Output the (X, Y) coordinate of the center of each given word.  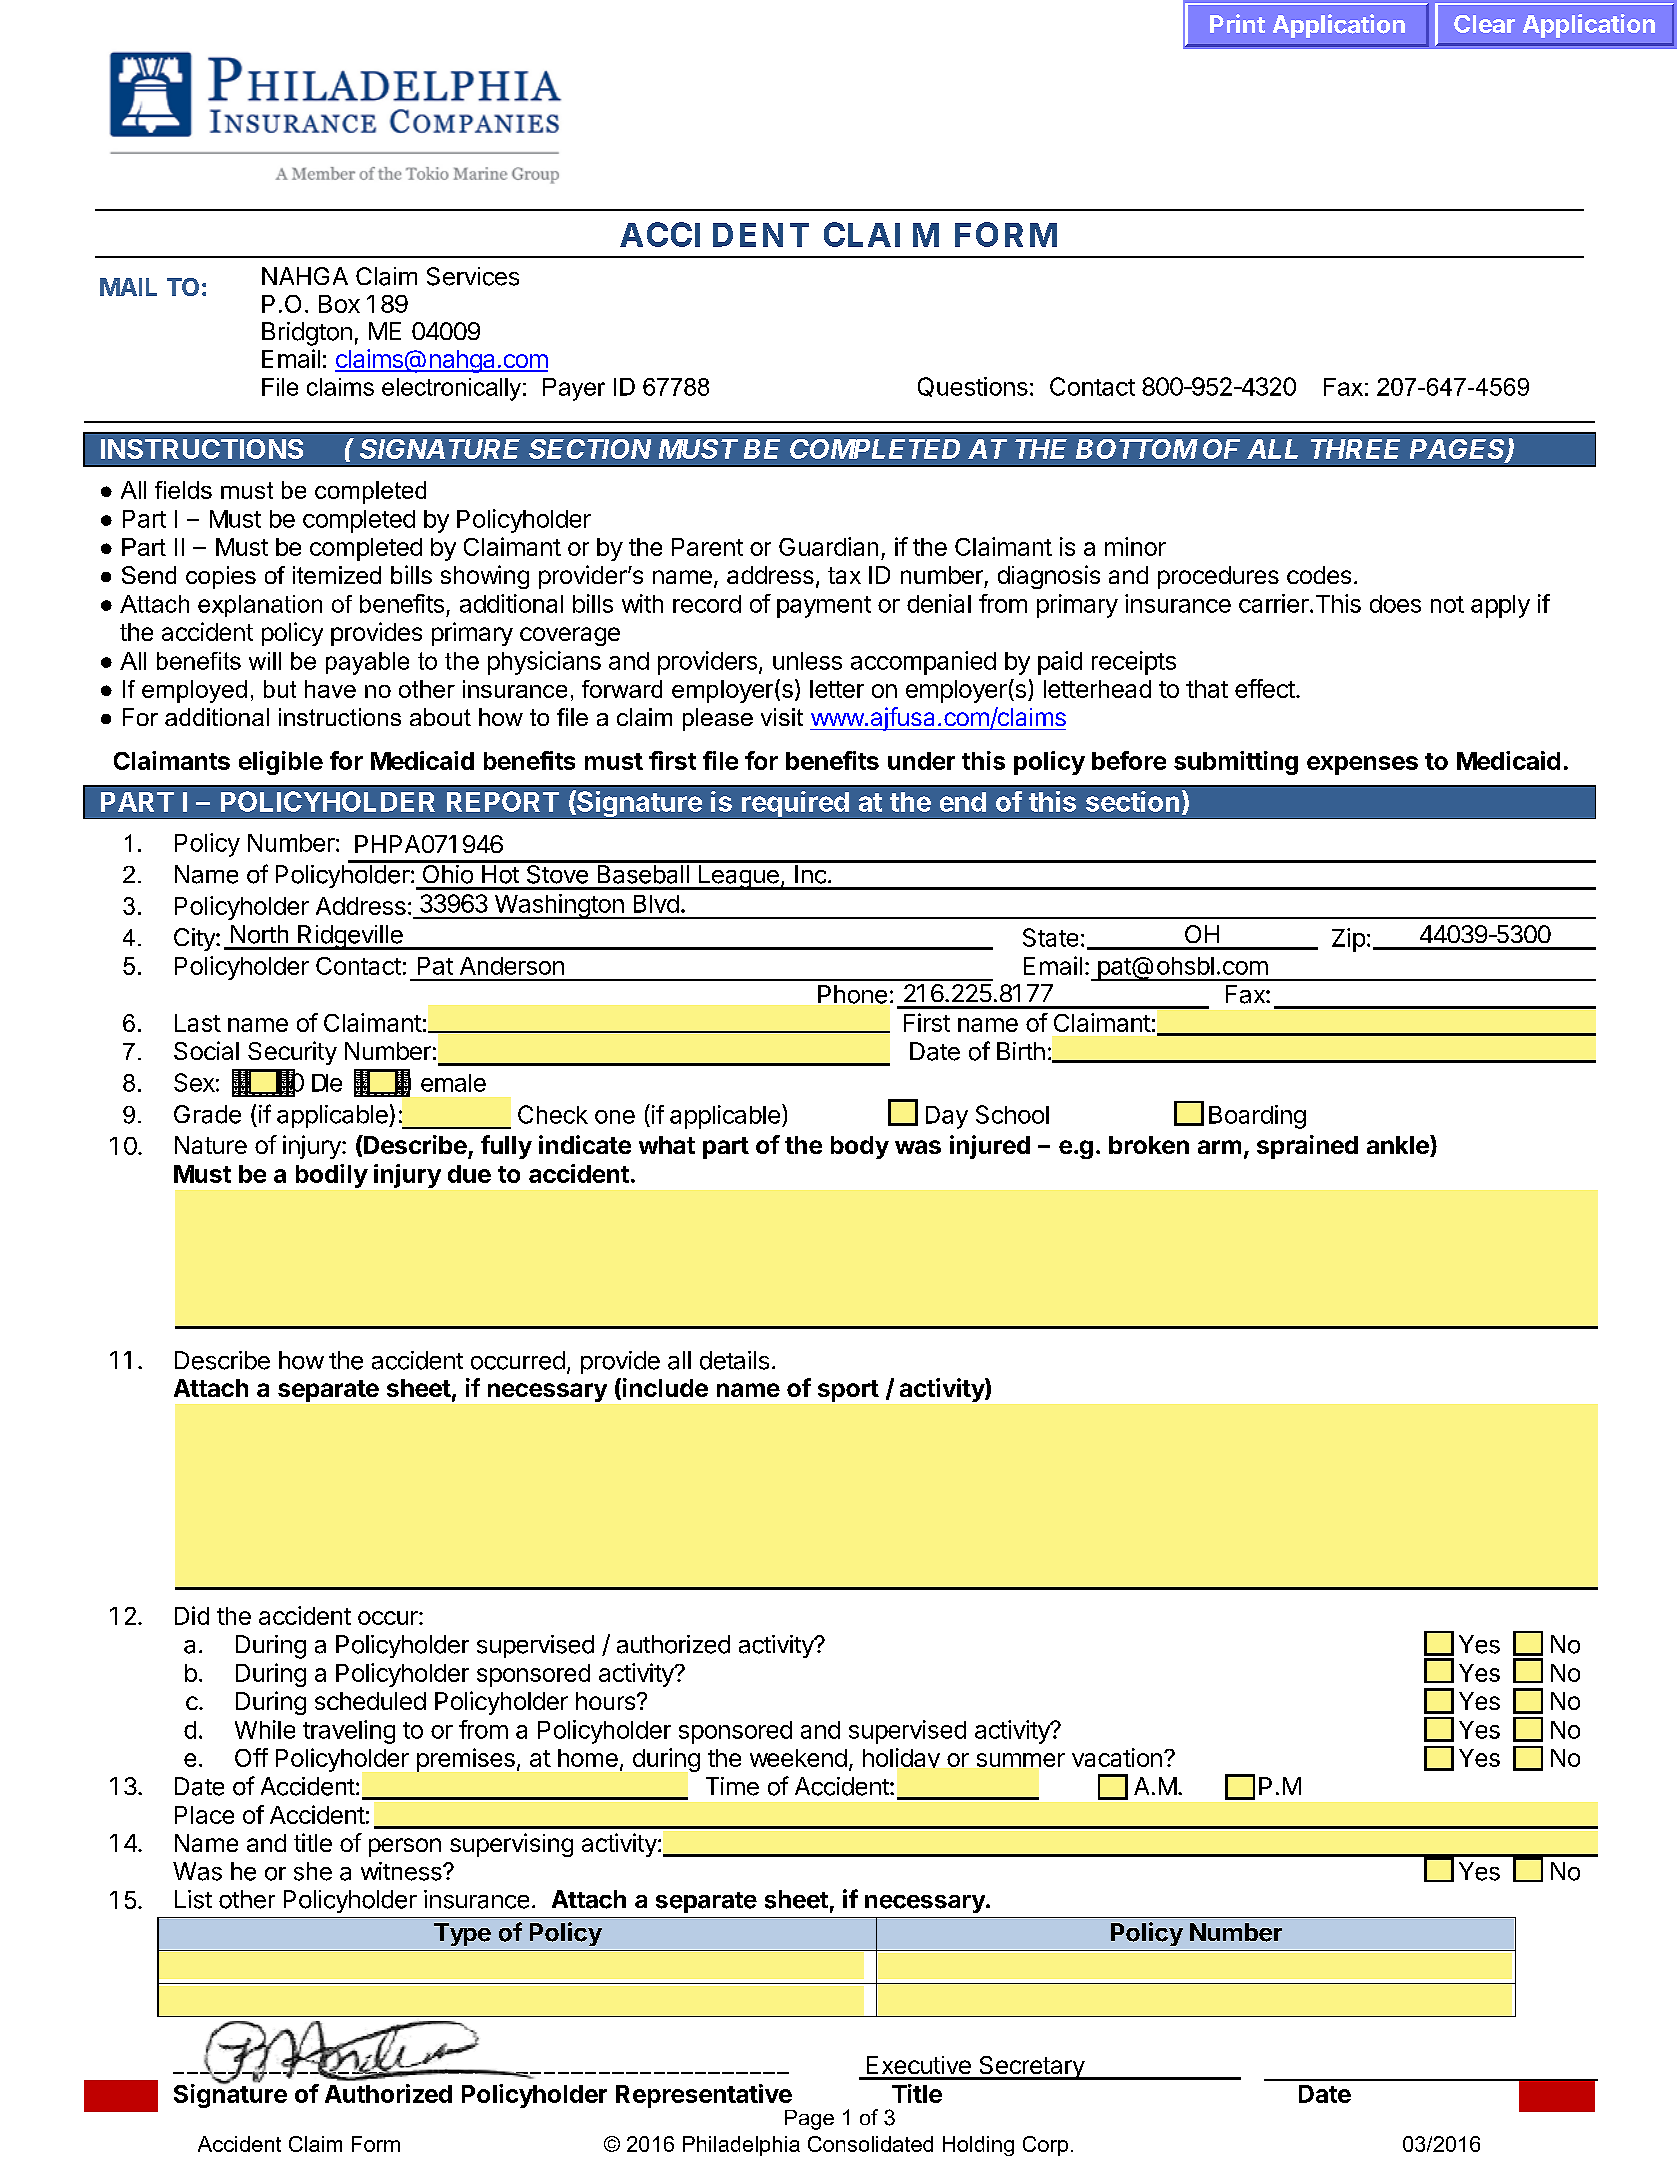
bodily (332, 1176)
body (860, 1147)
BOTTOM (1137, 449)
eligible (281, 763)
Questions (973, 387)
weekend (798, 1758)
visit (782, 717)
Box (339, 304)
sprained (1307, 1147)
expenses (1362, 765)
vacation (1117, 1757)
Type (462, 1934)
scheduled (370, 1701)
